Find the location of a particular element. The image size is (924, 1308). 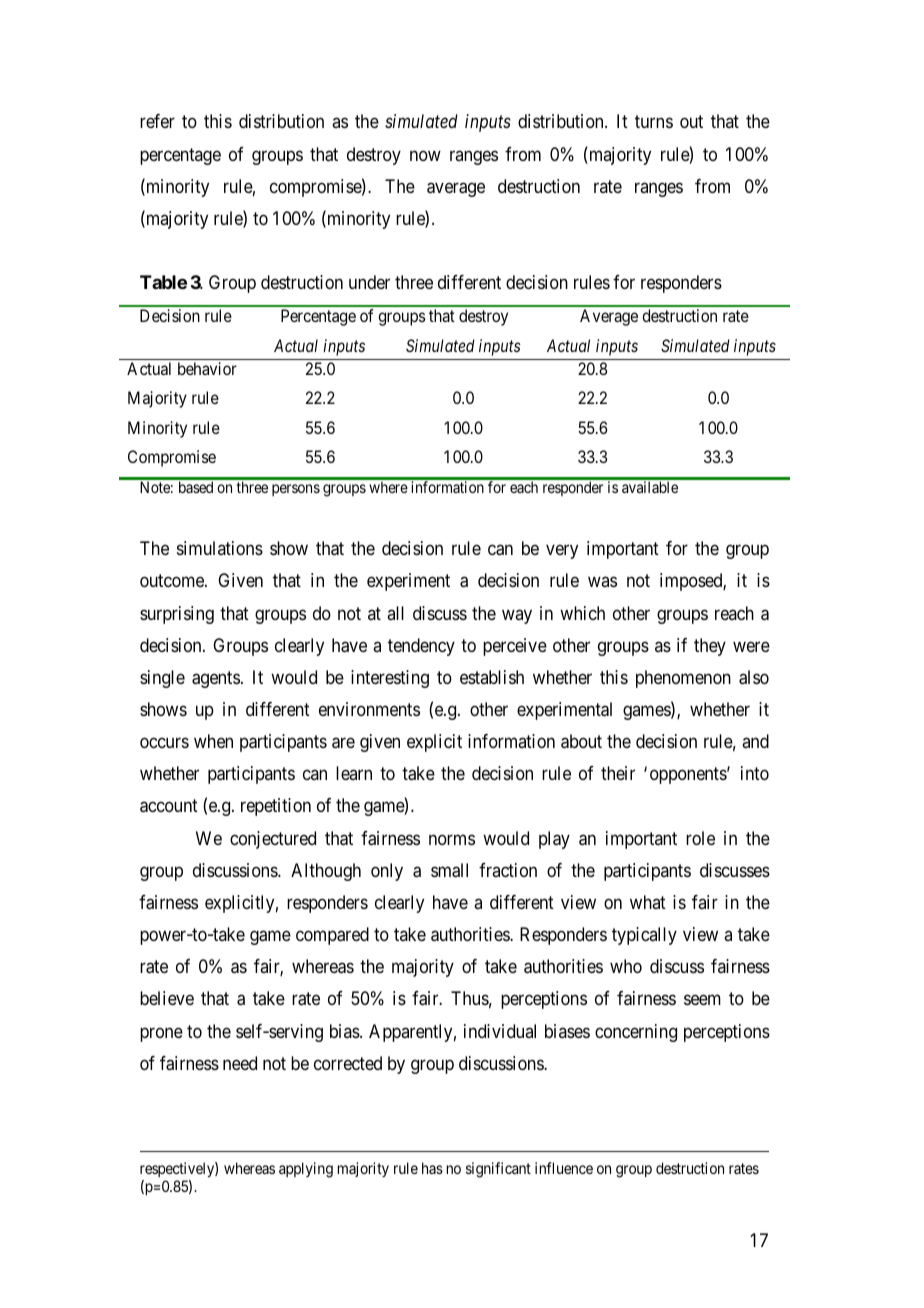

repetition is located at coordinates (276, 807).
